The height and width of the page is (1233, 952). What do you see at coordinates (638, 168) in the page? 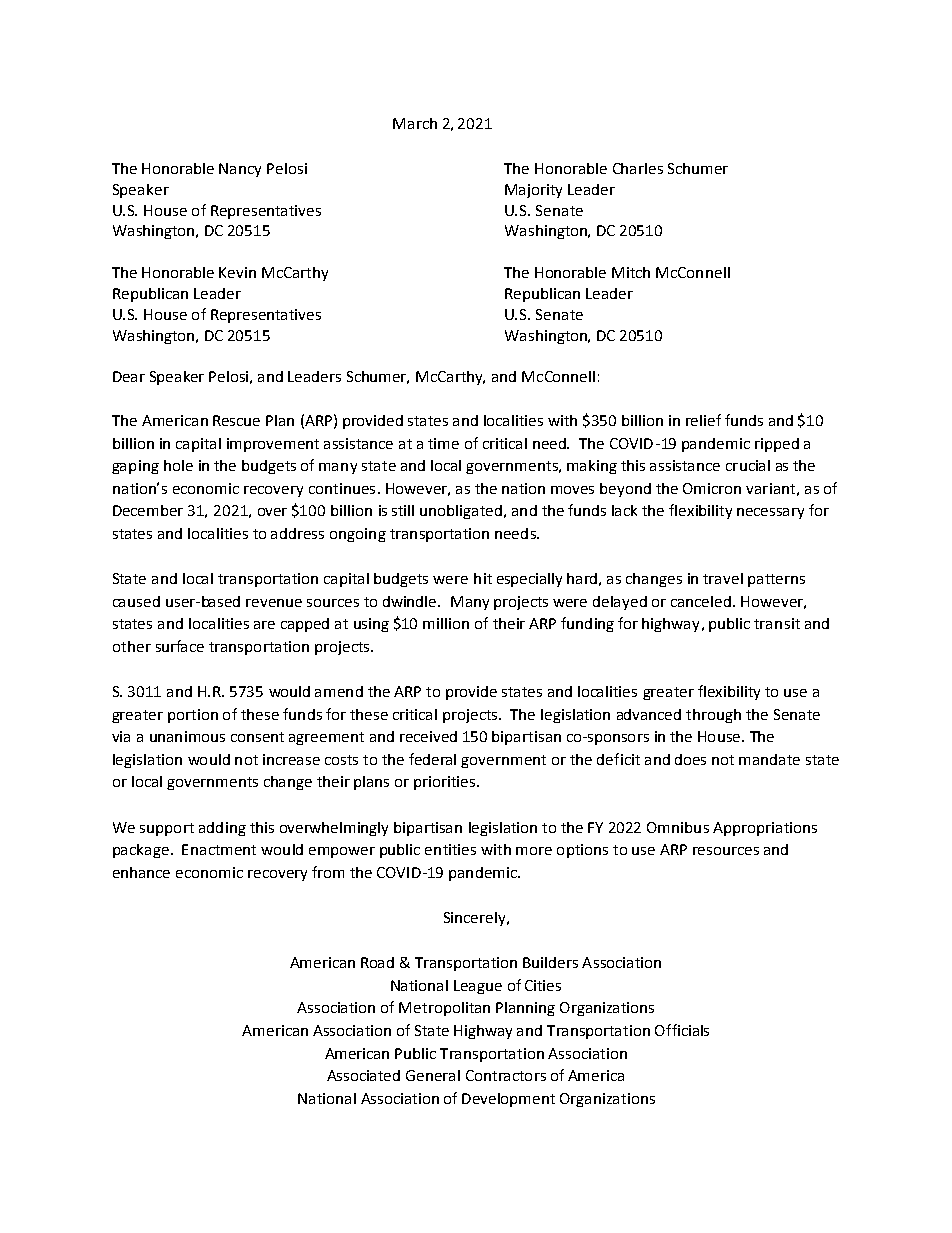
I see `Charles` at bounding box center [638, 168].
